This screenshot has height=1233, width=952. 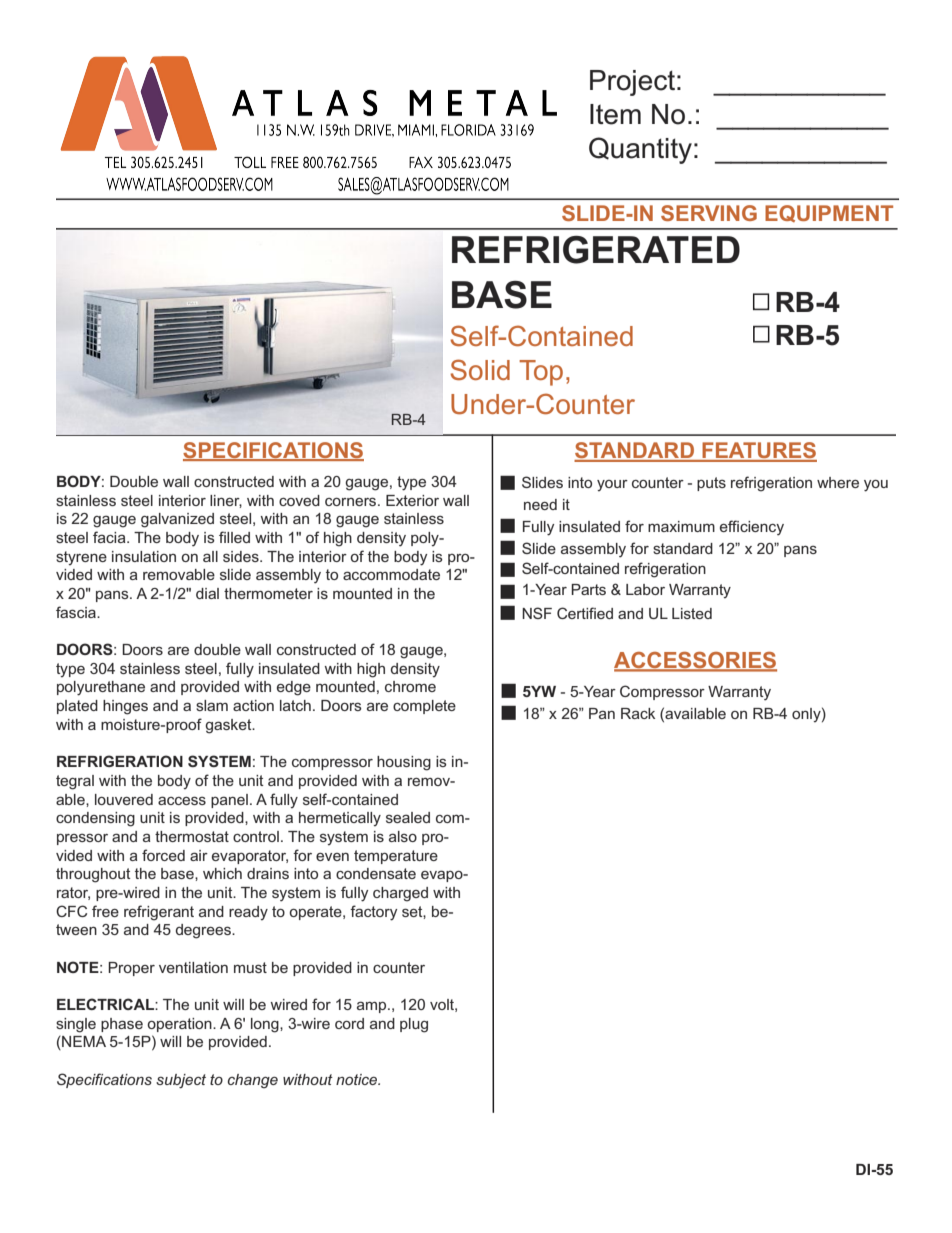 I want to click on amp, so click(x=373, y=1007).
